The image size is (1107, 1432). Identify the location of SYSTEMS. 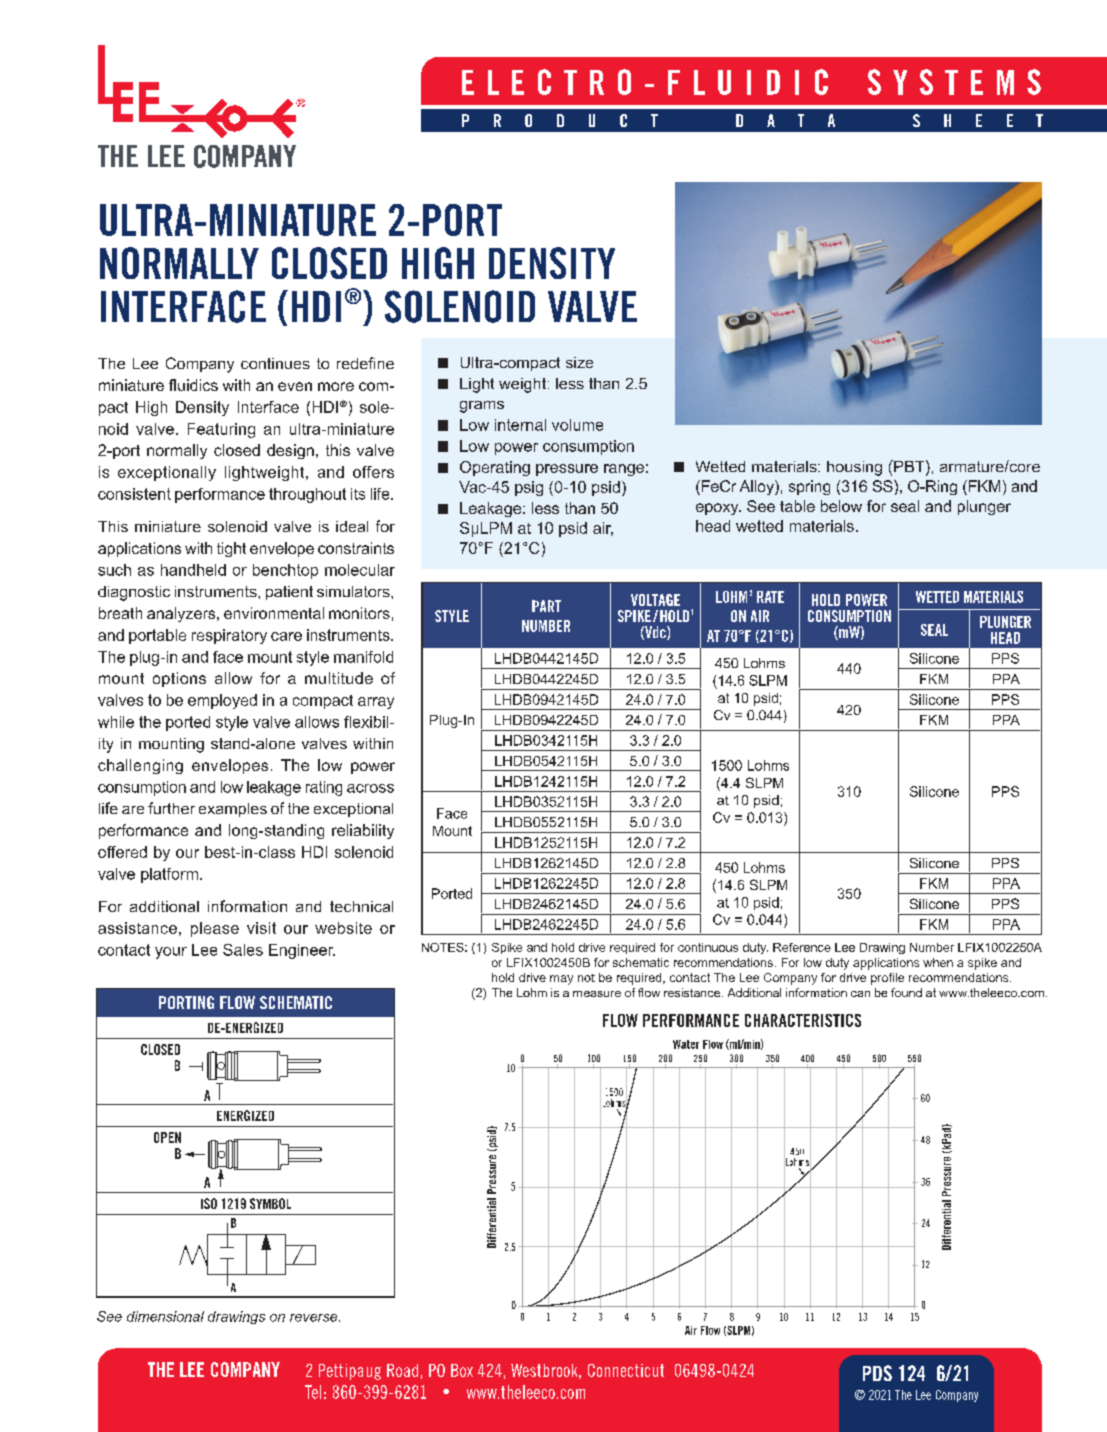
(954, 82).
